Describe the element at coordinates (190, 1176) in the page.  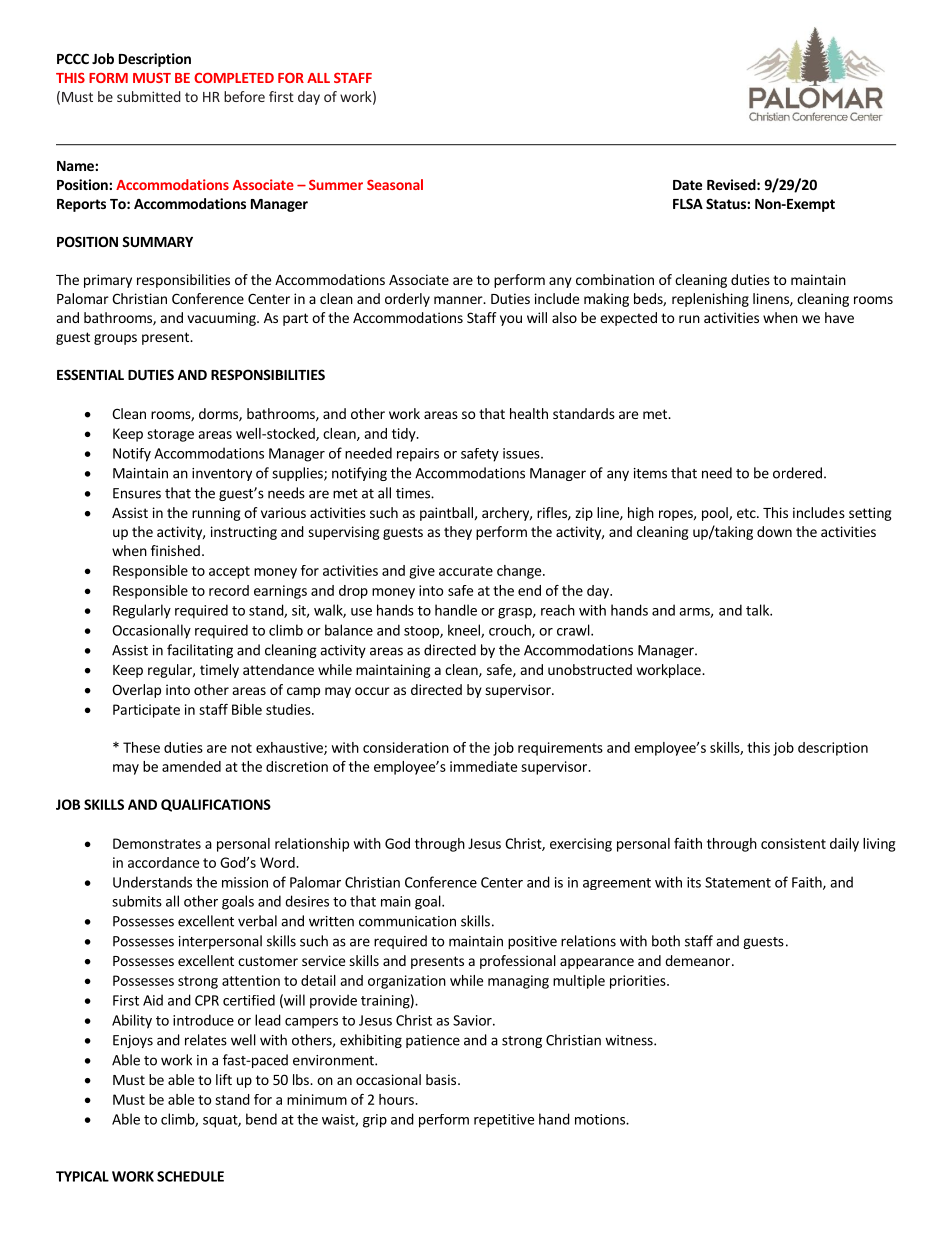
I see `SCHEDULE` at that location.
